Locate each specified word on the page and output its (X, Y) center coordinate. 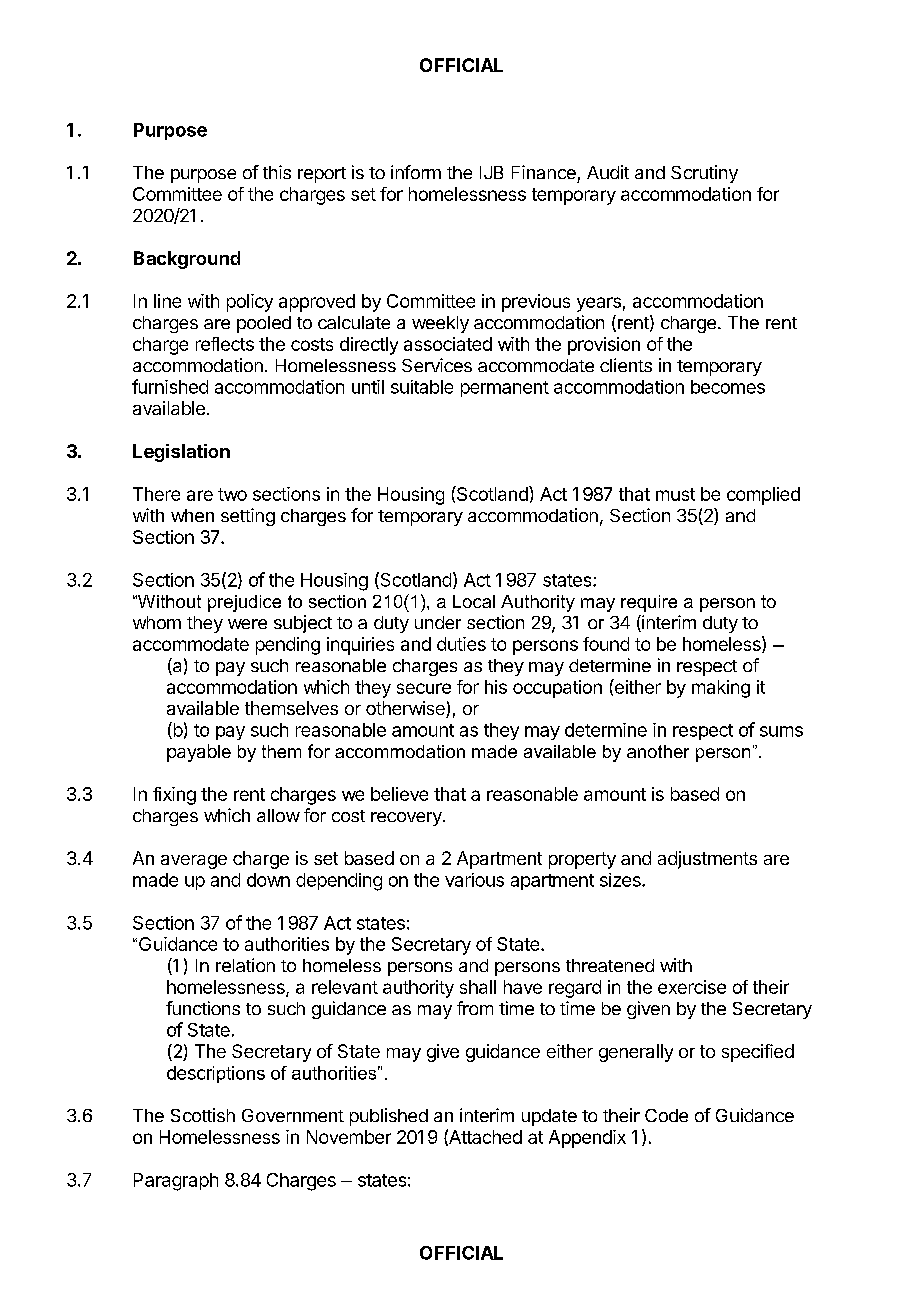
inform (416, 172)
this (277, 172)
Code (666, 1115)
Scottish (203, 1115)
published (389, 1117)
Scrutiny (704, 174)
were (247, 624)
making (721, 689)
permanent (505, 389)
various (474, 880)
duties (461, 644)
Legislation (181, 453)
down (268, 880)
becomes (728, 387)
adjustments (707, 860)
